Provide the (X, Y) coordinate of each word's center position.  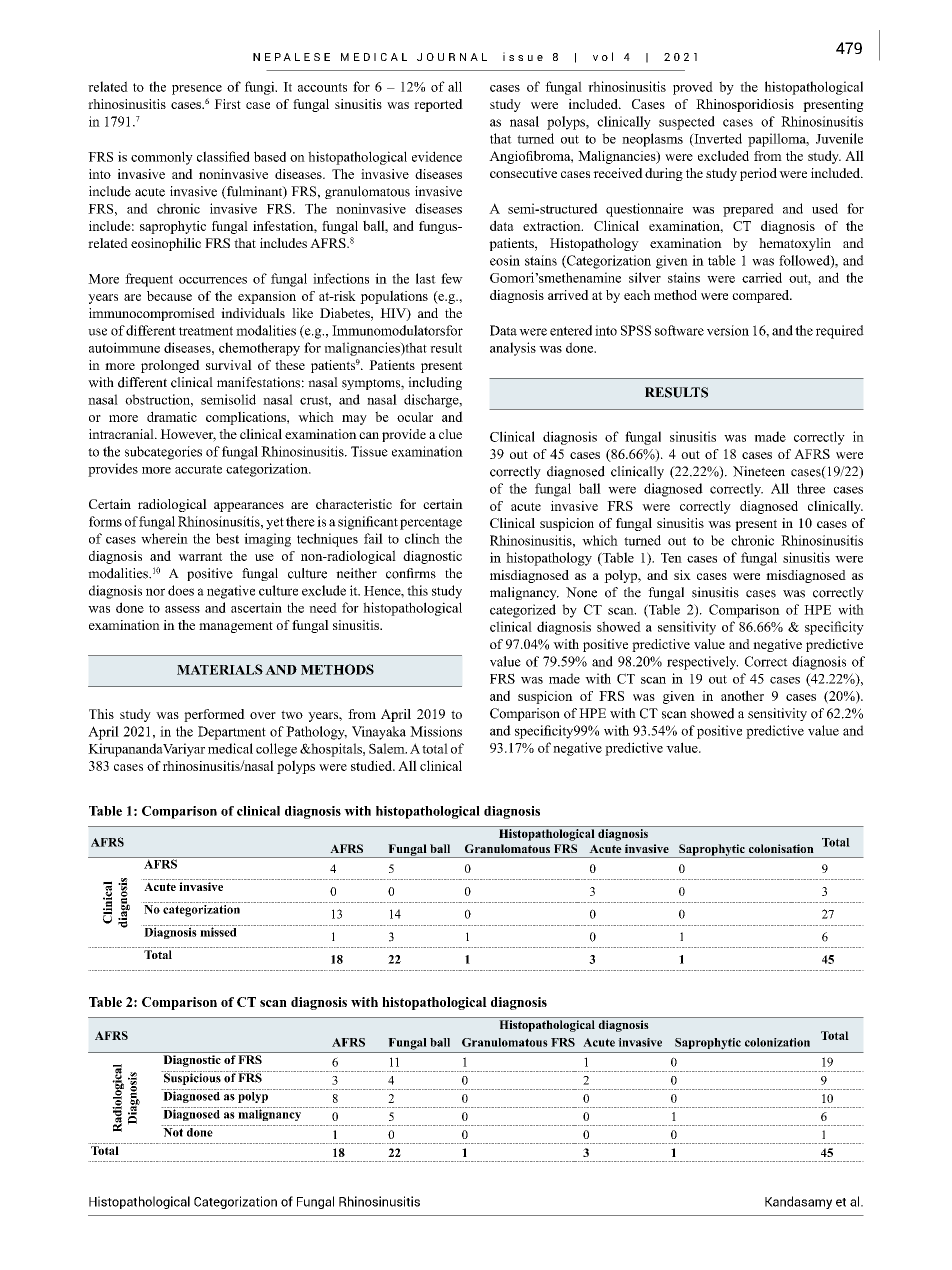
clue (450, 434)
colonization (777, 1042)
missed (218, 931)
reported (438, 105)
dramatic (172, 416)
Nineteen (759, 471)
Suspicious (192, 1078)
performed (214, 715)
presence (197, 90)
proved (693, 88)
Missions (436, 731)
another (742, 695)
